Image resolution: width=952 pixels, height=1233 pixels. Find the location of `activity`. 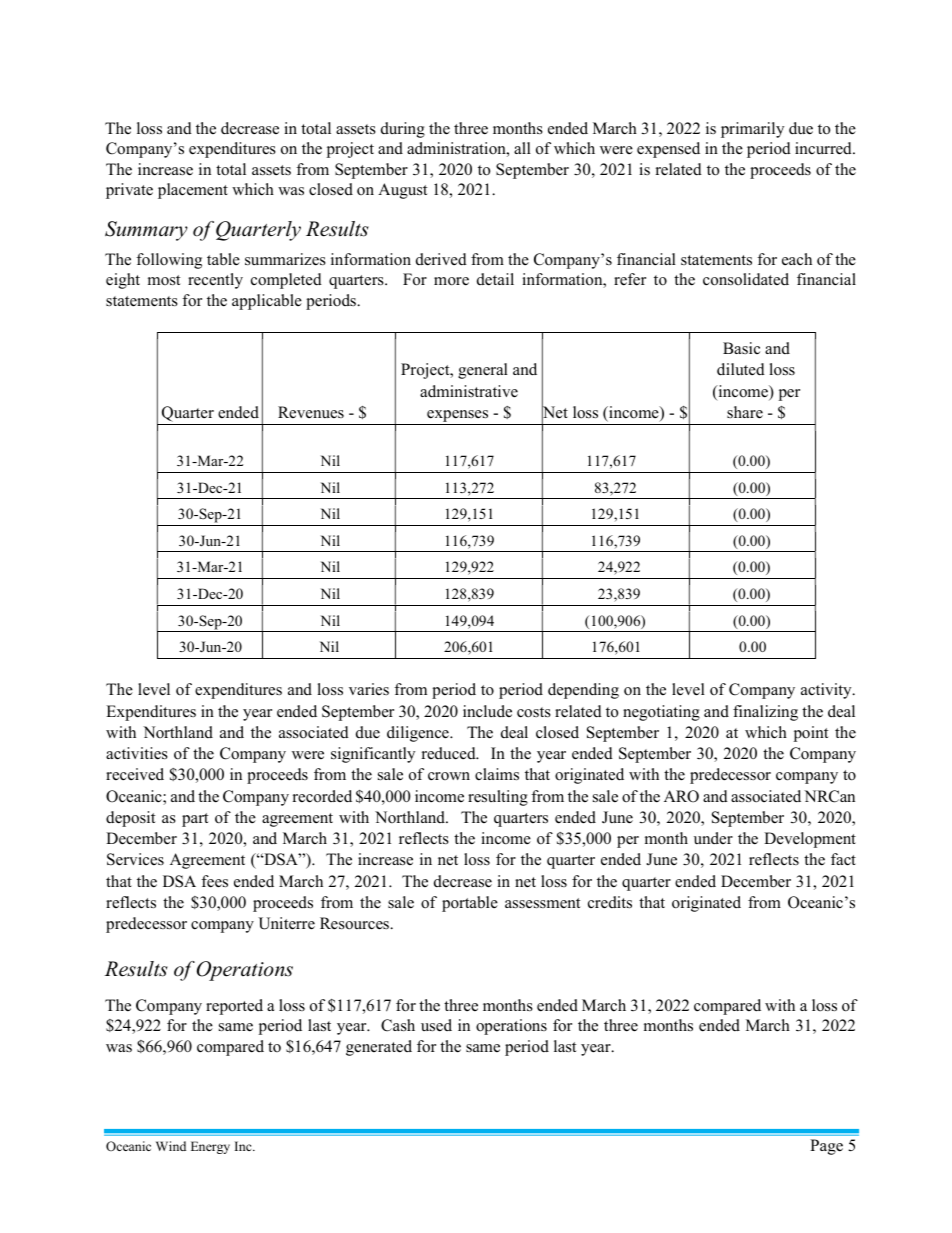

activity is located at coordinates (827, 691).
